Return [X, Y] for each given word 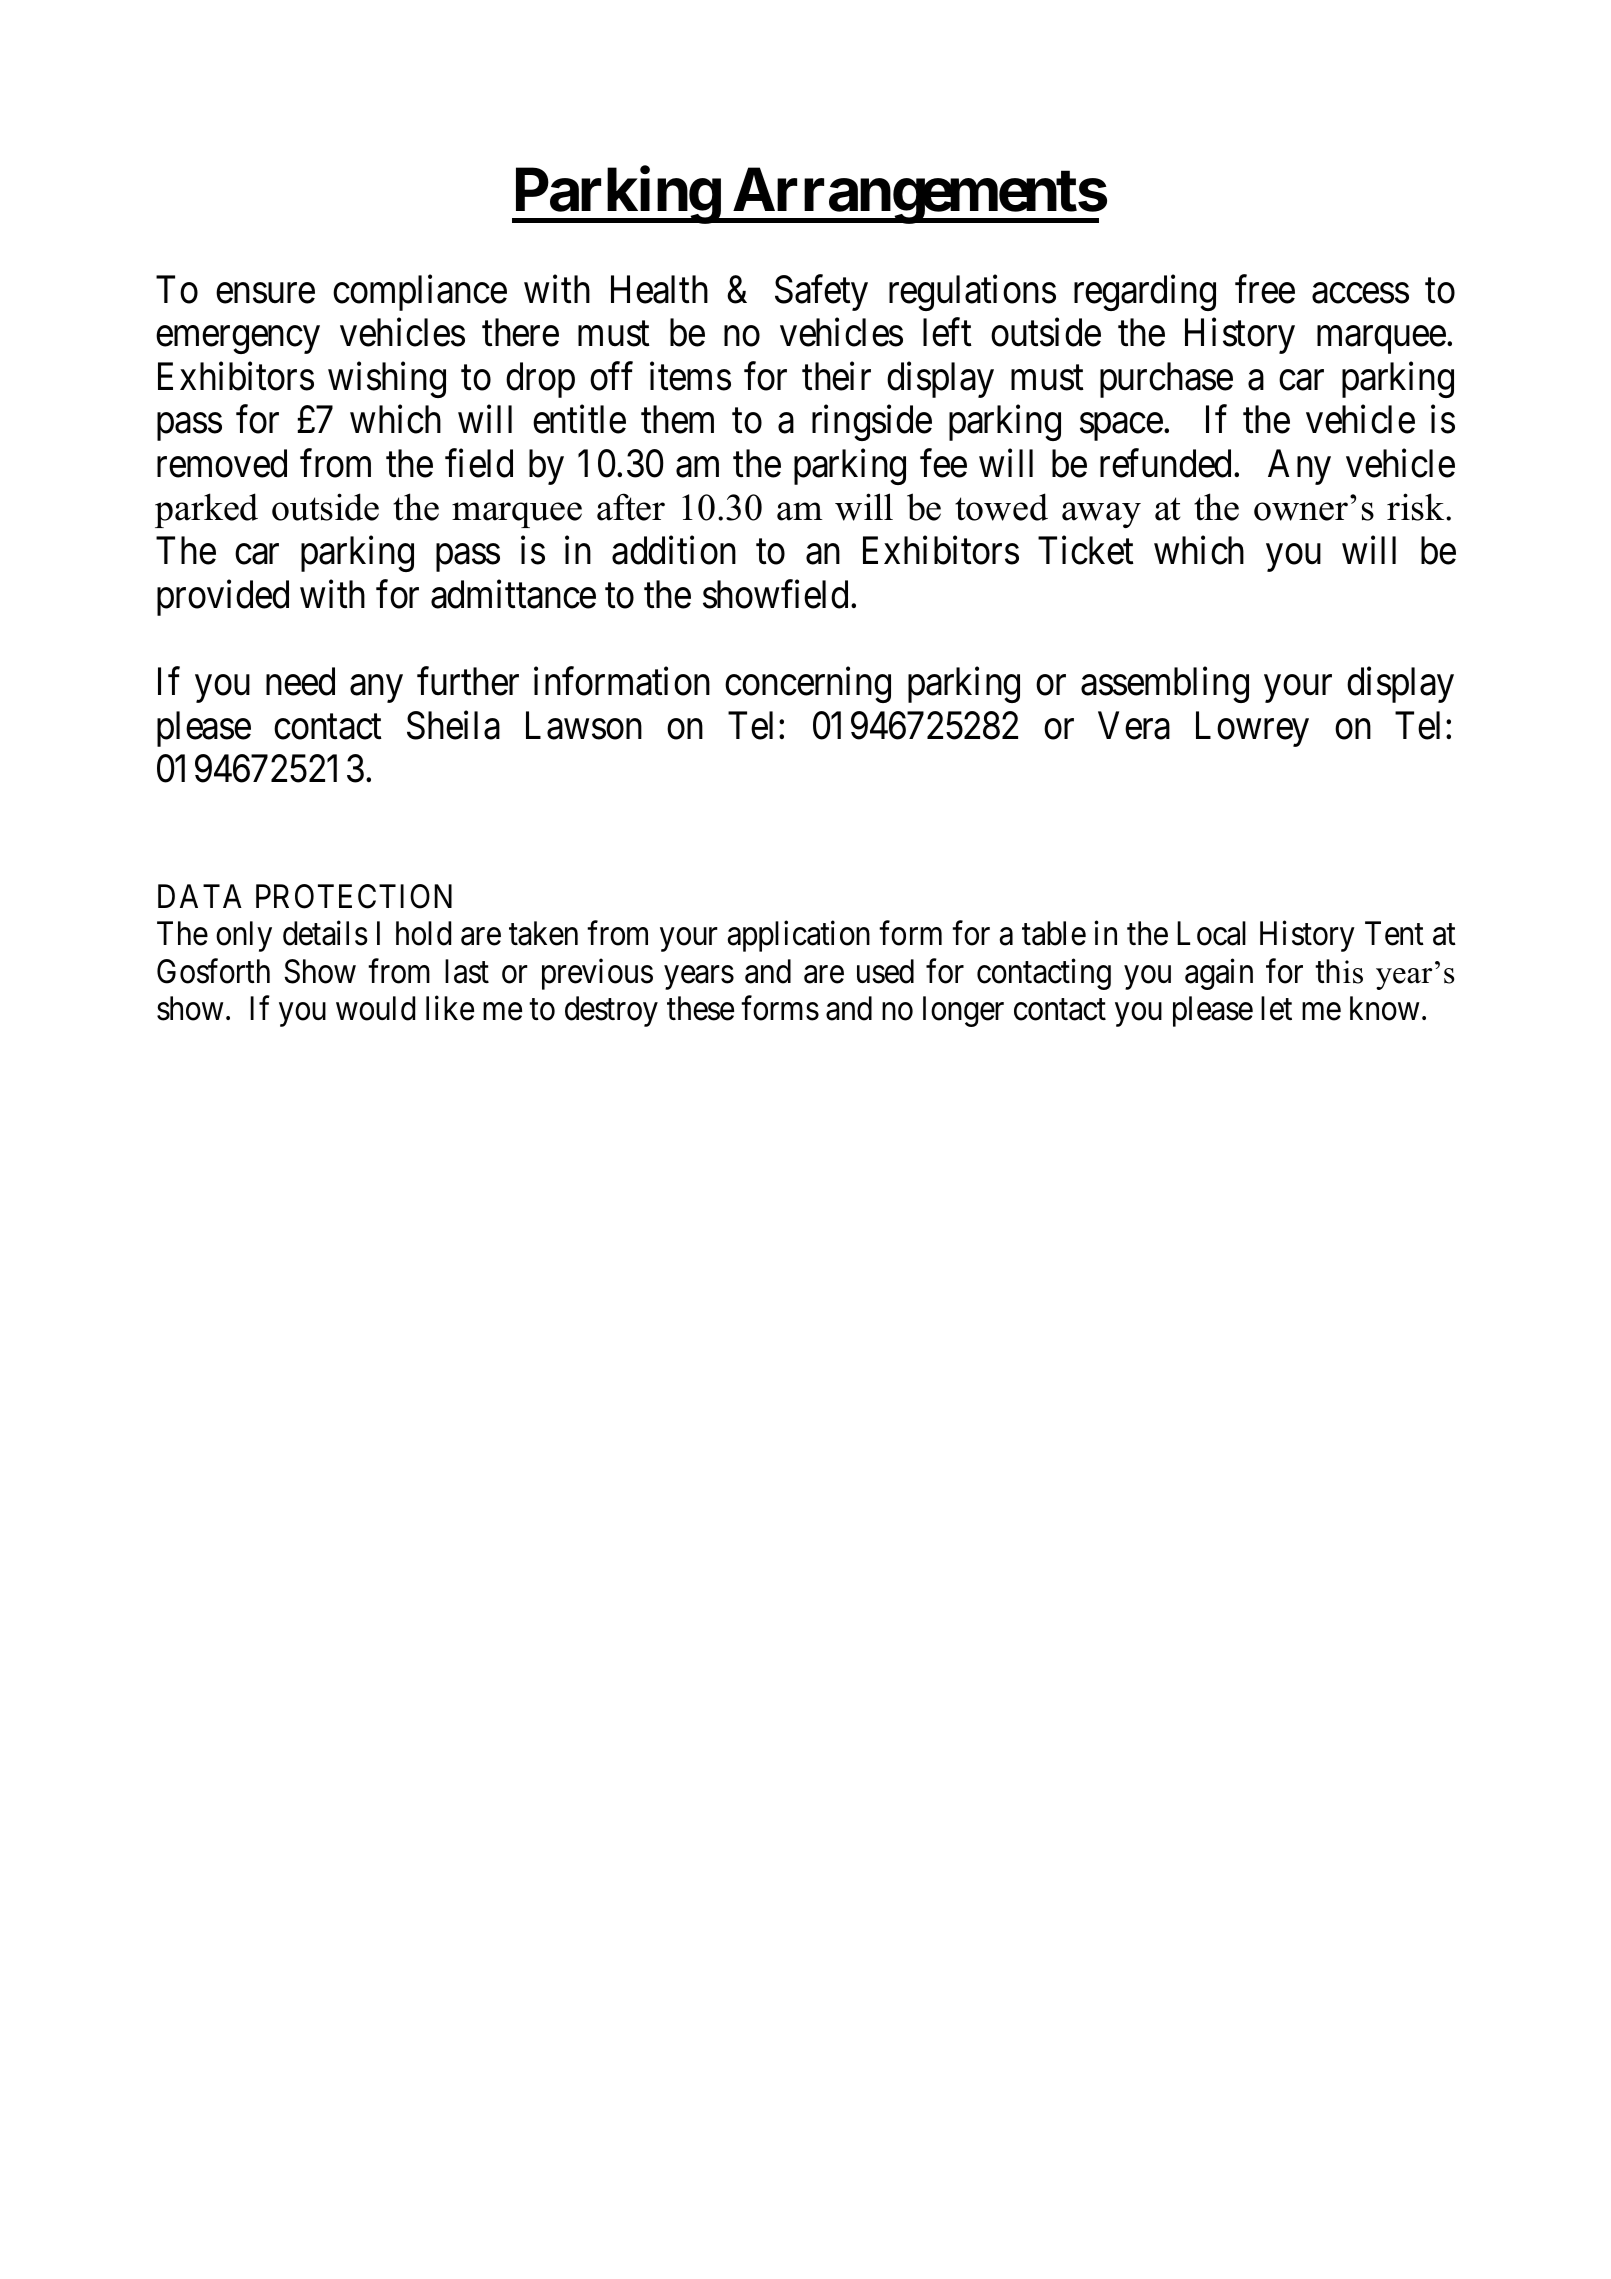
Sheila [453, 725]
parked [206, 510]
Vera [1134, 725]
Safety [821, 293]
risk [1417, 507]
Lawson [584, 725]
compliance [420, 293]
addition [674, 550]
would [375, 1008]
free [1265, 289]
